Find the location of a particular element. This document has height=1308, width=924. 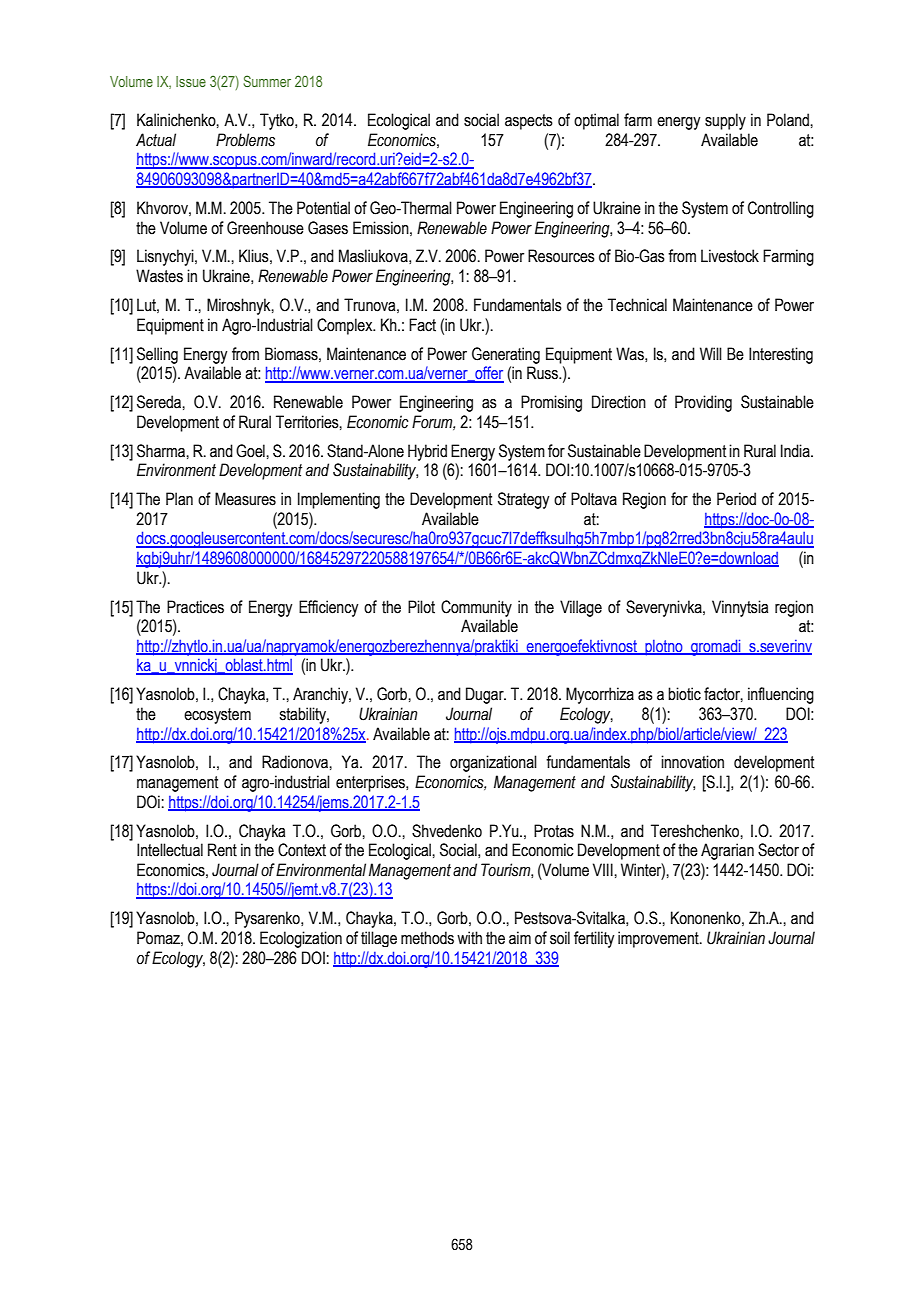

Strategy is located at coordinates (523, 500).
